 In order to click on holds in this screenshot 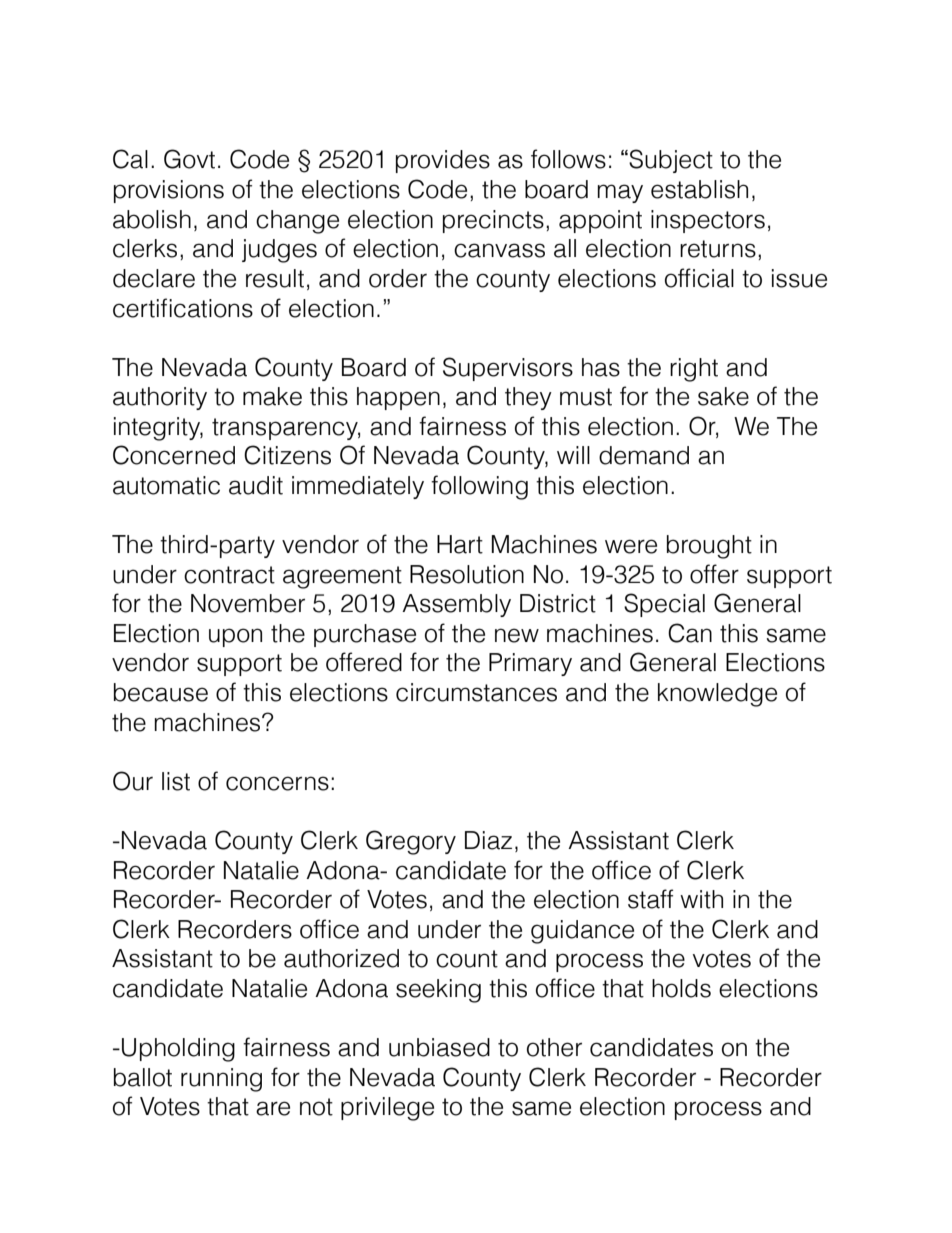, I will do `click(681, 988)`.
